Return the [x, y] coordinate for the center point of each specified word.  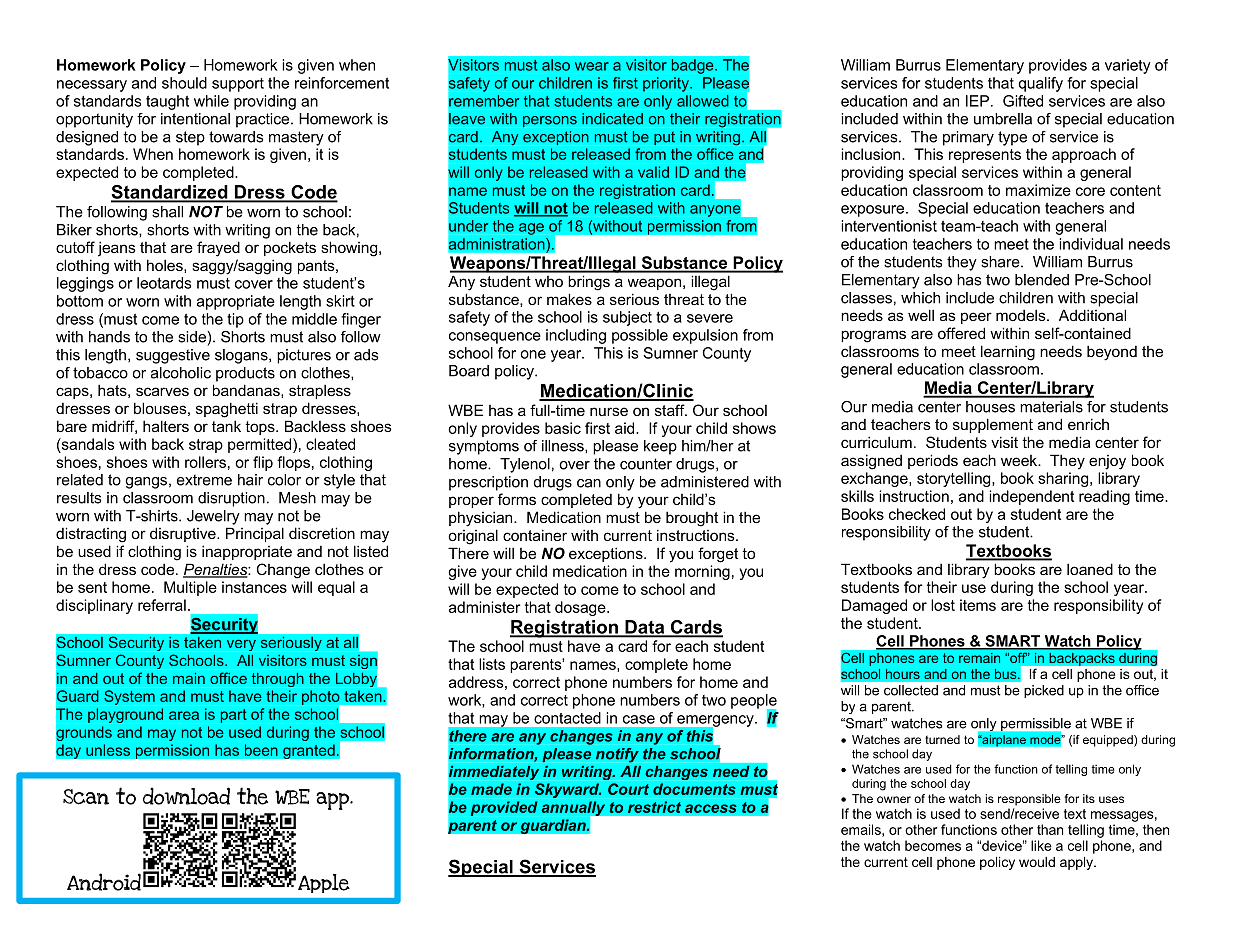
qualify [1041, 84]
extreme [204, 480]
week [1020, 460]
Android [104, 882]
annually [575, 809]
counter [646, 464]
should [184, 83]
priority [667, 84]
